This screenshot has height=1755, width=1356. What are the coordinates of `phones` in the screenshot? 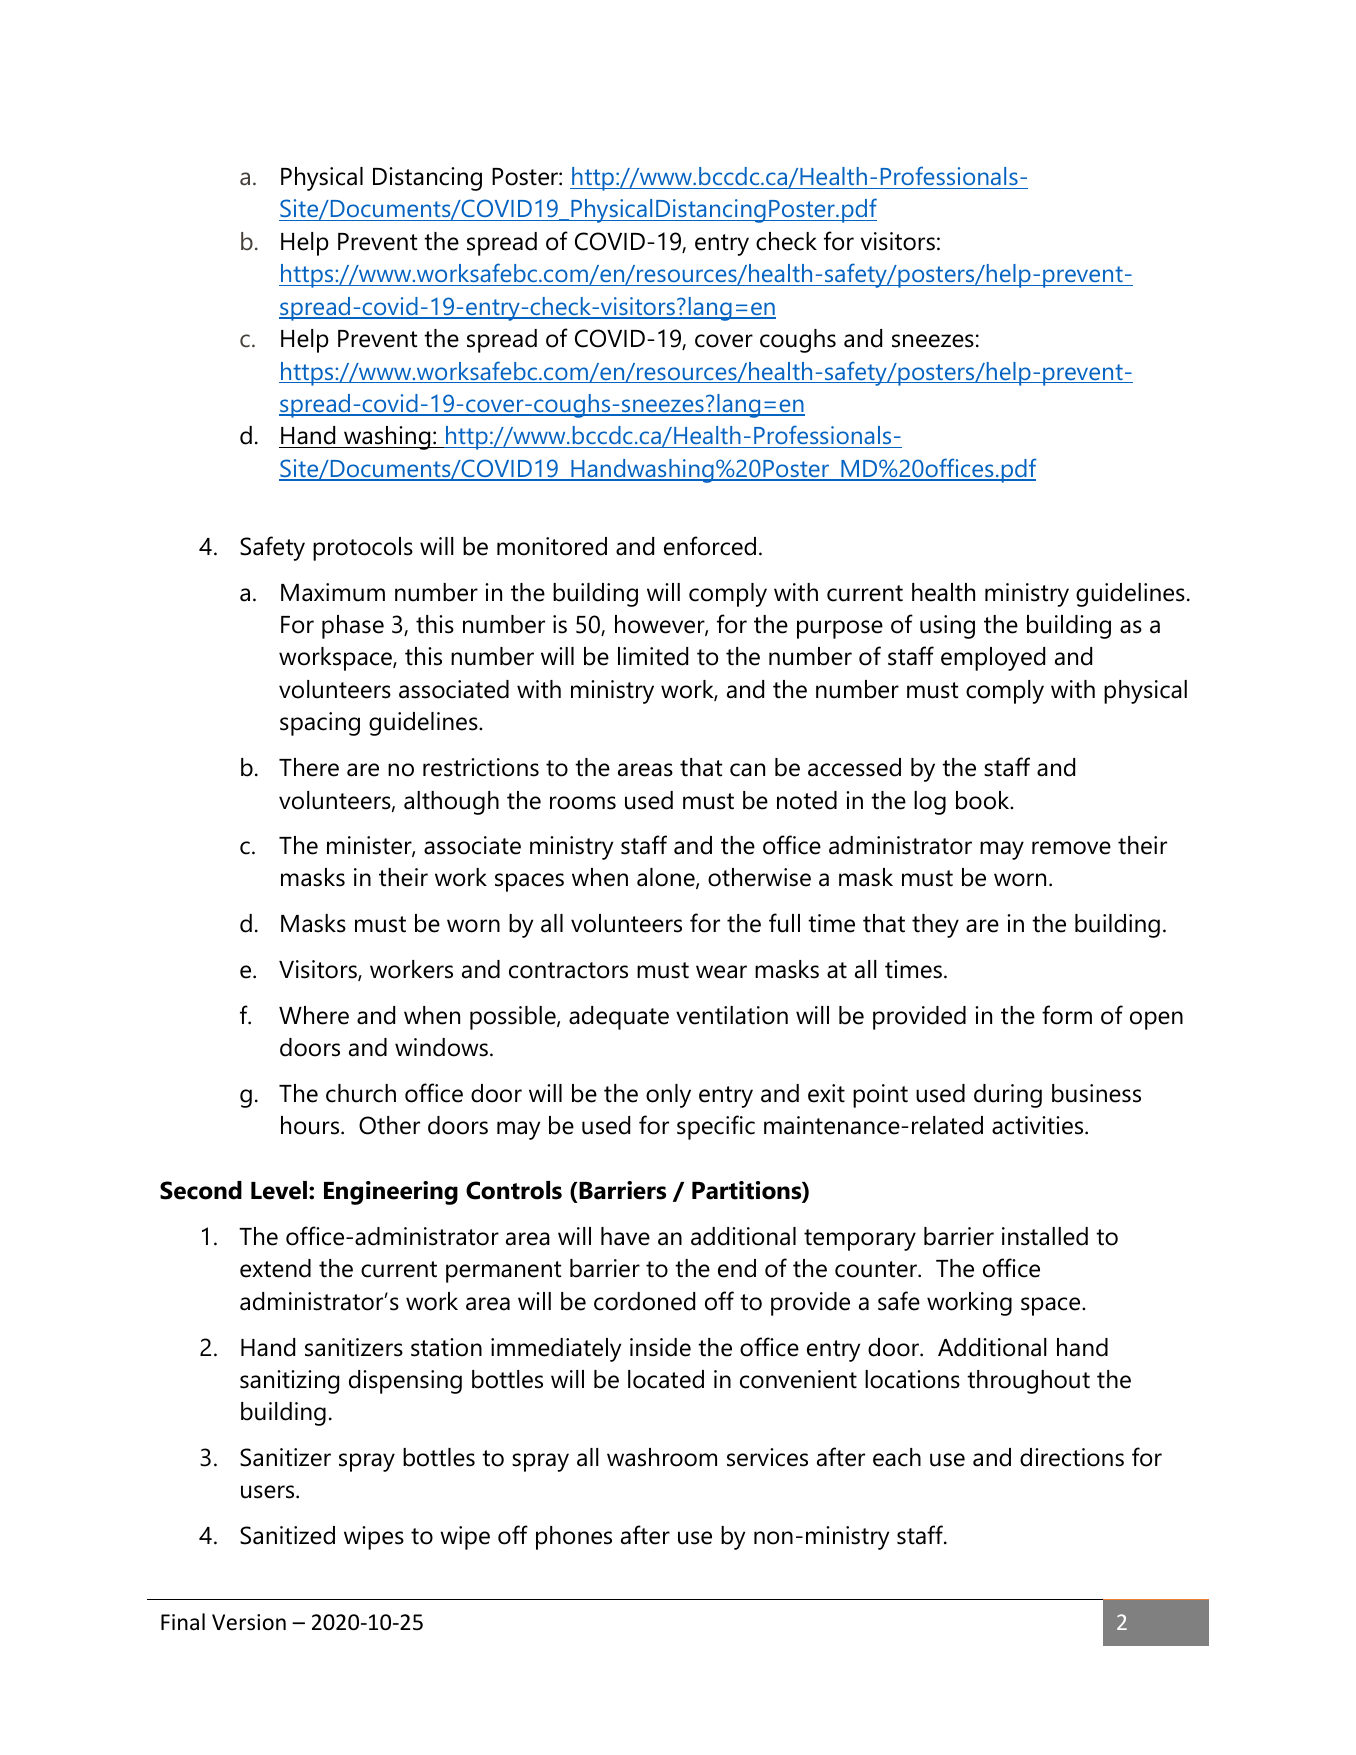 It's located at (574, 1538).
